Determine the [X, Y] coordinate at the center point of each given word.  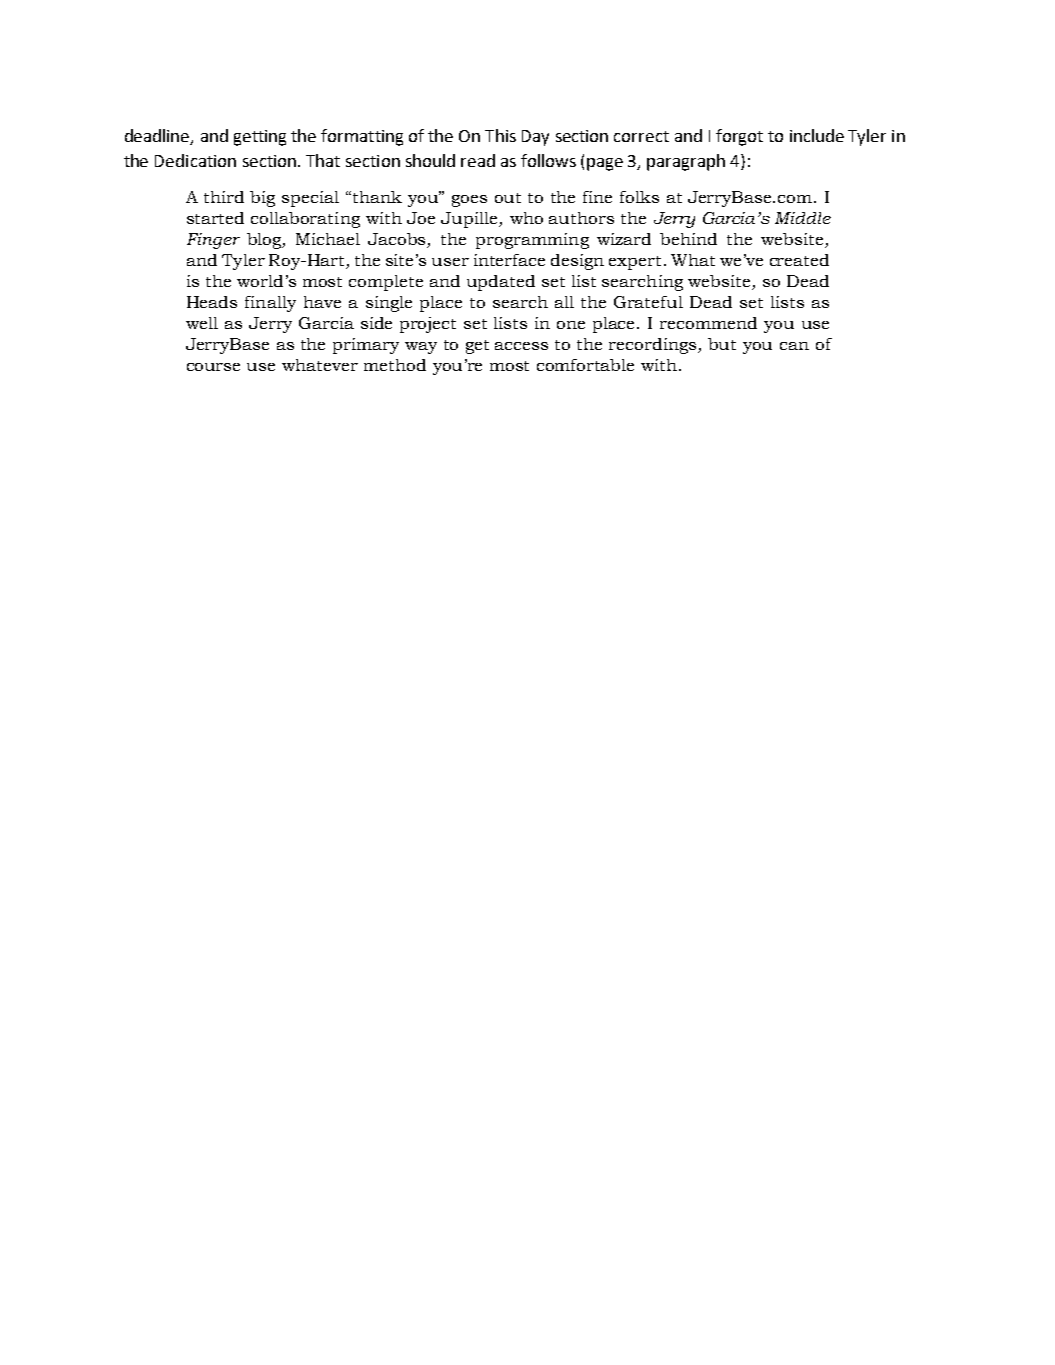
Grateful [648, 302]
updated [501, 283]
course [213, 367]
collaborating [305, 220]
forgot [739, 137]
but [722, 344]
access [521, 346]
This [500, 135]
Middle [803, 218]
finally [270, 304]
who [526, 218]
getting [260, 138]
